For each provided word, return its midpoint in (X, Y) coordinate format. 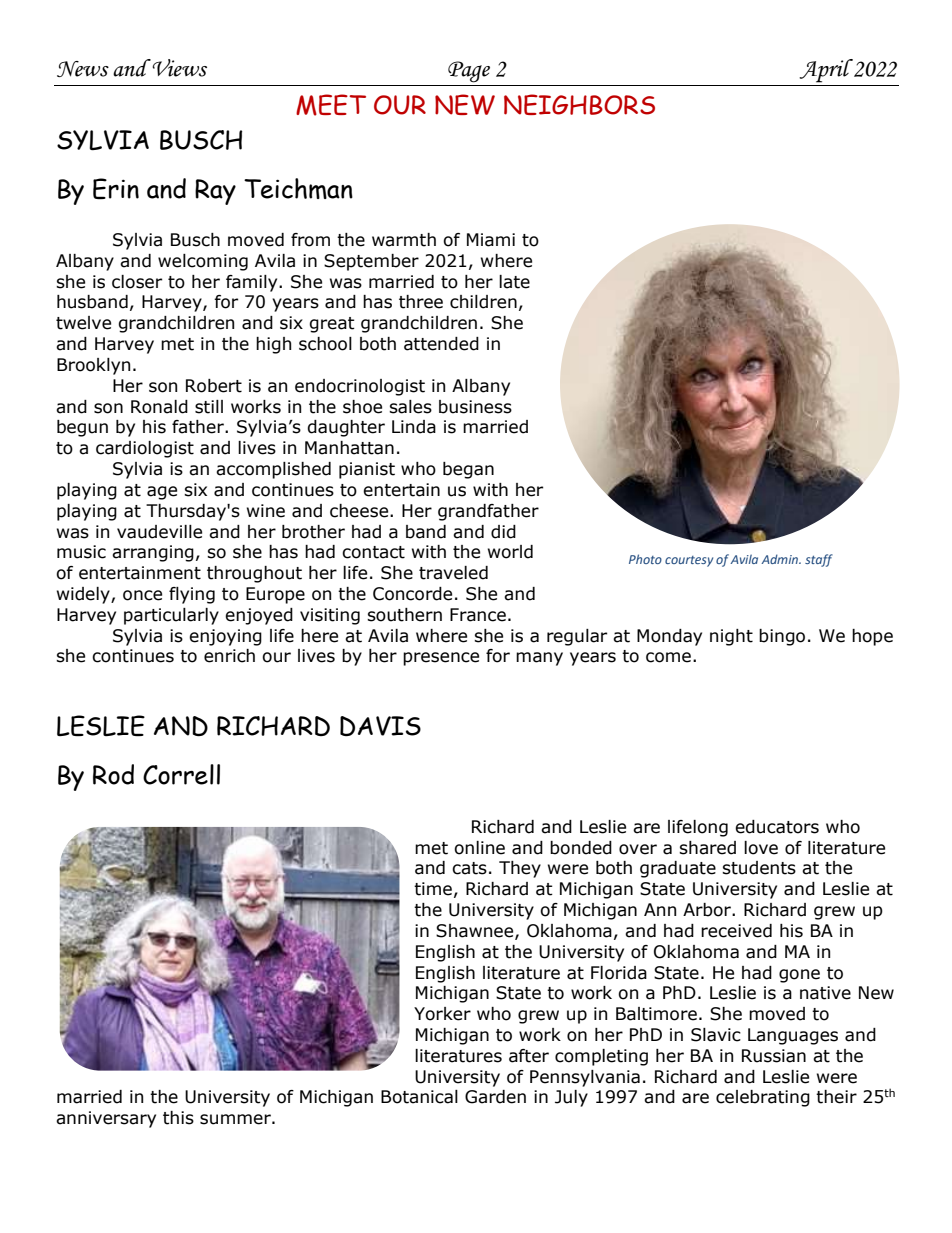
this (178, 1118)
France (478, 615)
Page (469, 72)
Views (179, 68)
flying (192, 595)
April (826, 71)
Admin (780, 559)
